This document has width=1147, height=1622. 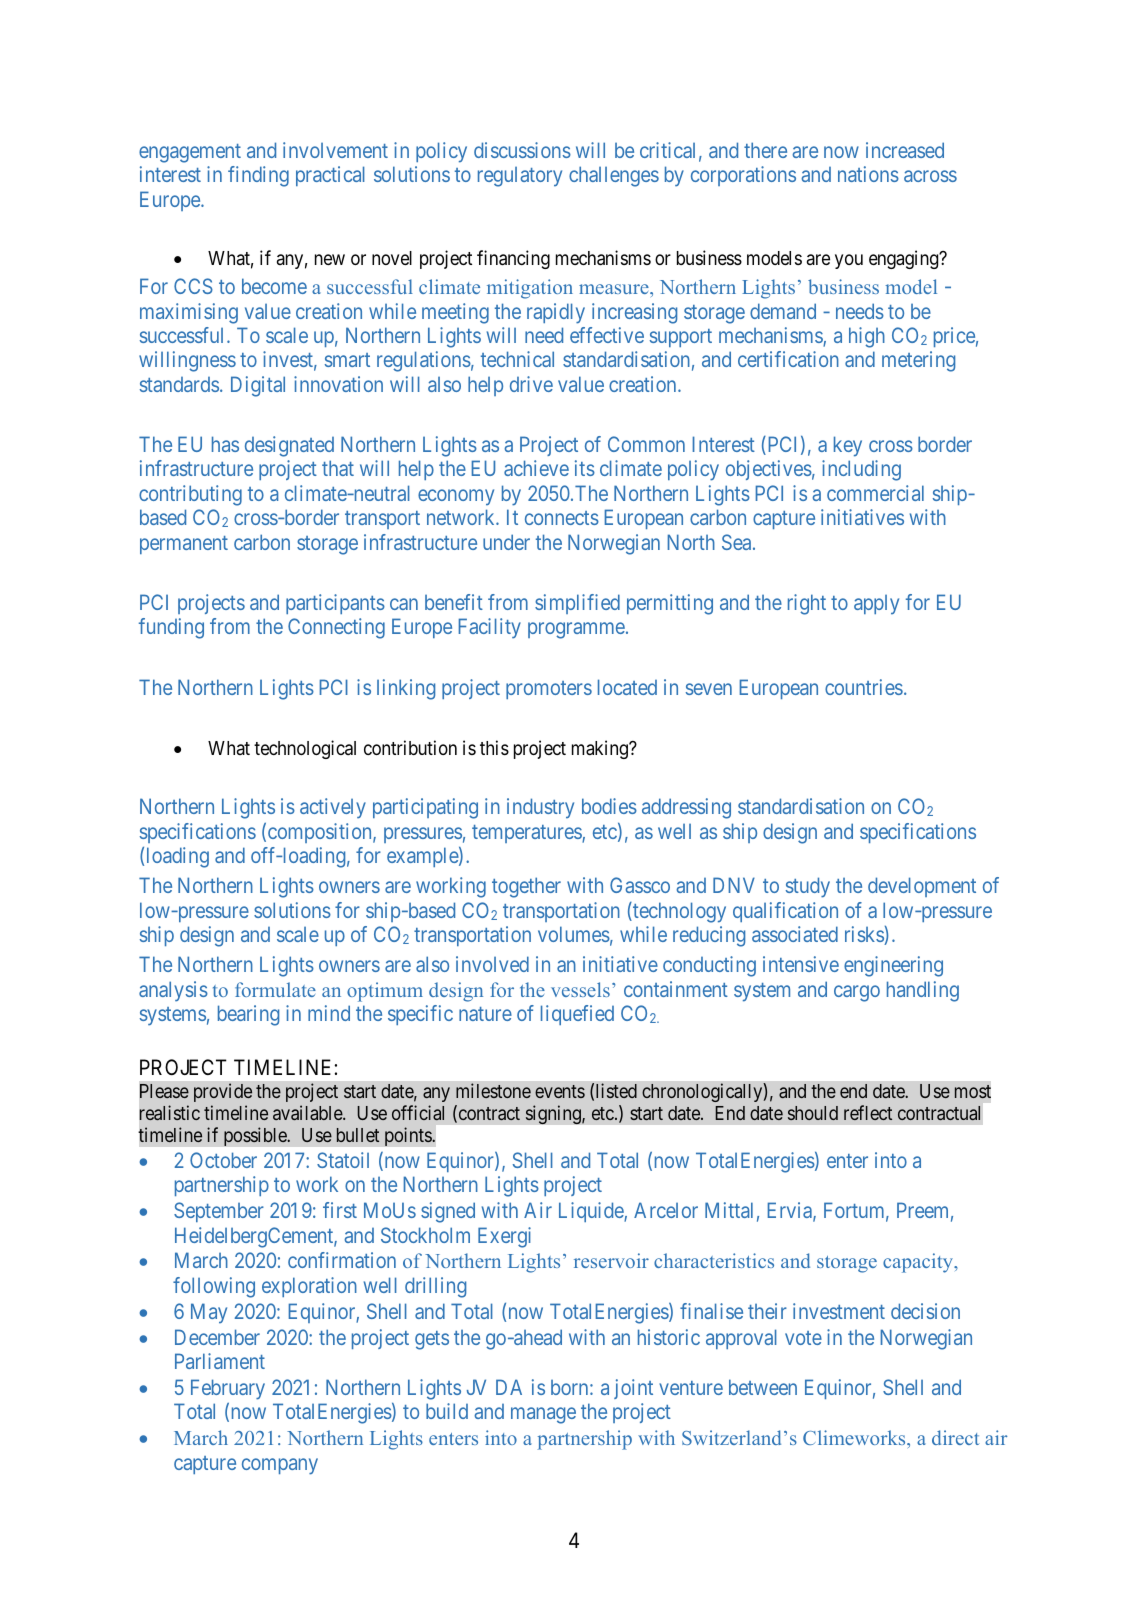 I want to click on company, so click(x=280, y=1466).
